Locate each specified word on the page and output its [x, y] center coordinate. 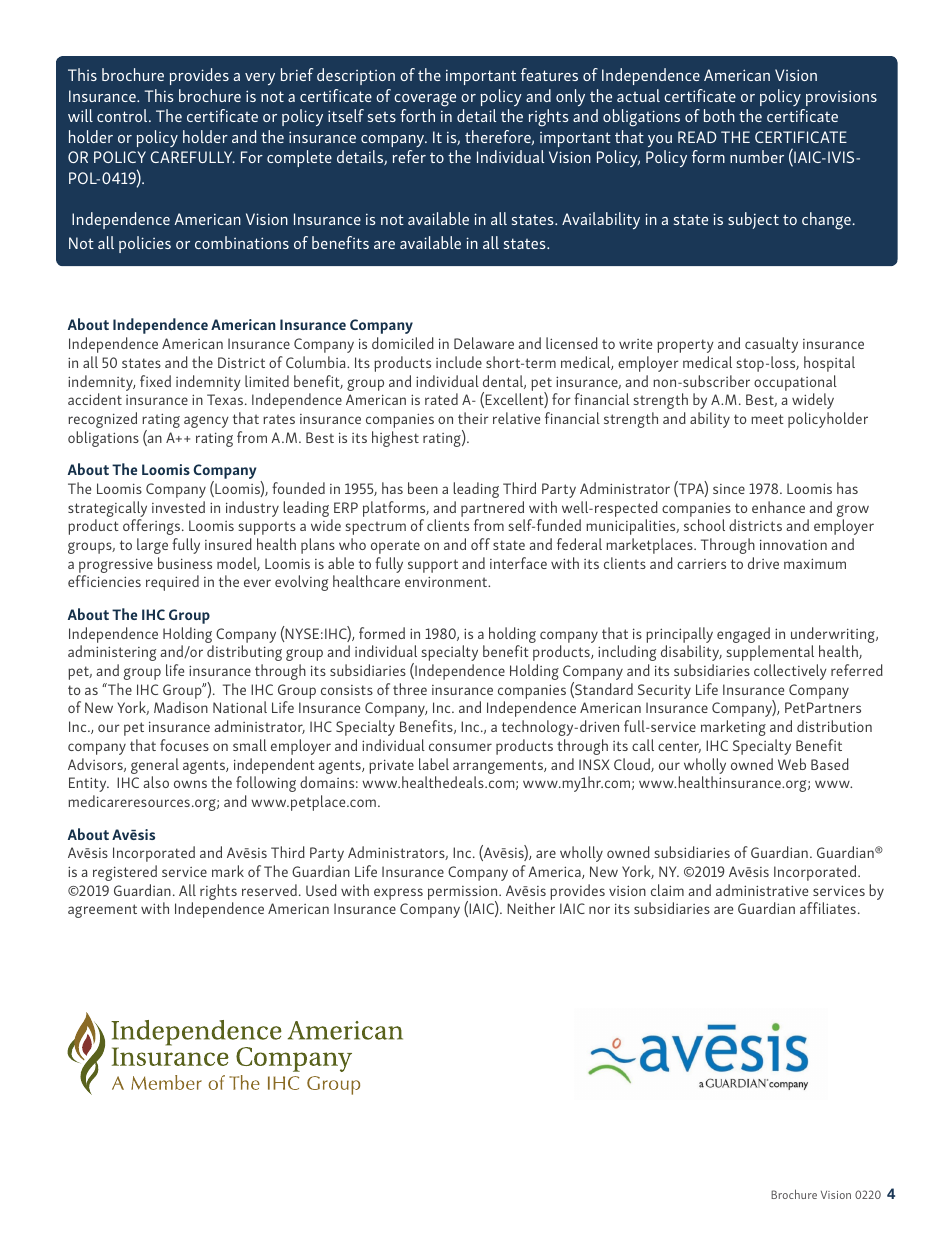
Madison [181, 707]
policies [145, 244]
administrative [762, 890]
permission [464, 894]
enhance [778, 507]
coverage [425, 100]
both [719, 115]
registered [125, 873]
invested [178, 507]
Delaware [484, 343]
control [123, 115]
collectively [790, 672]
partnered [492, 509]
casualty [771, 345]
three [410, 689]
